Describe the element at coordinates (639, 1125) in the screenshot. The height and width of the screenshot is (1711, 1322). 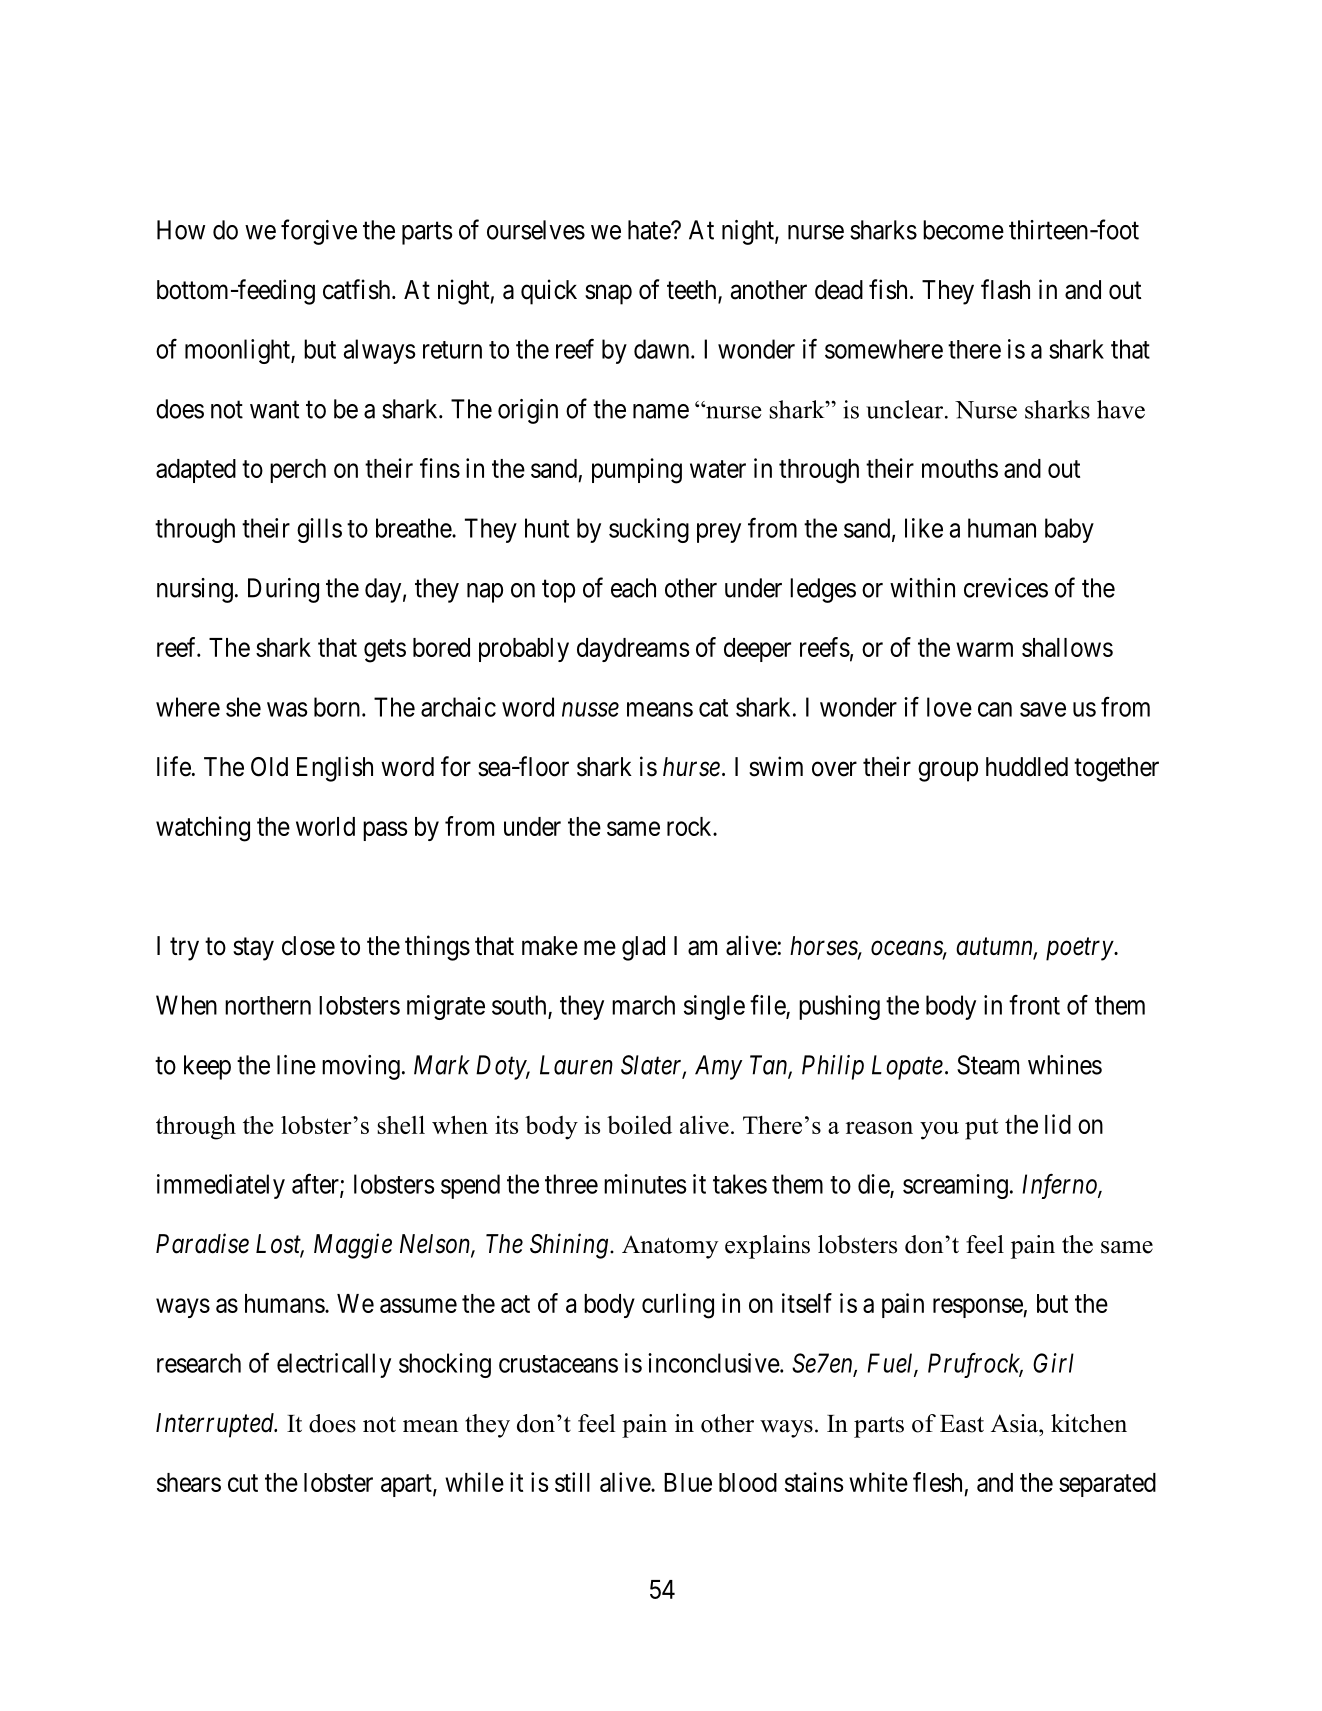
I see `boiled` at that location.
